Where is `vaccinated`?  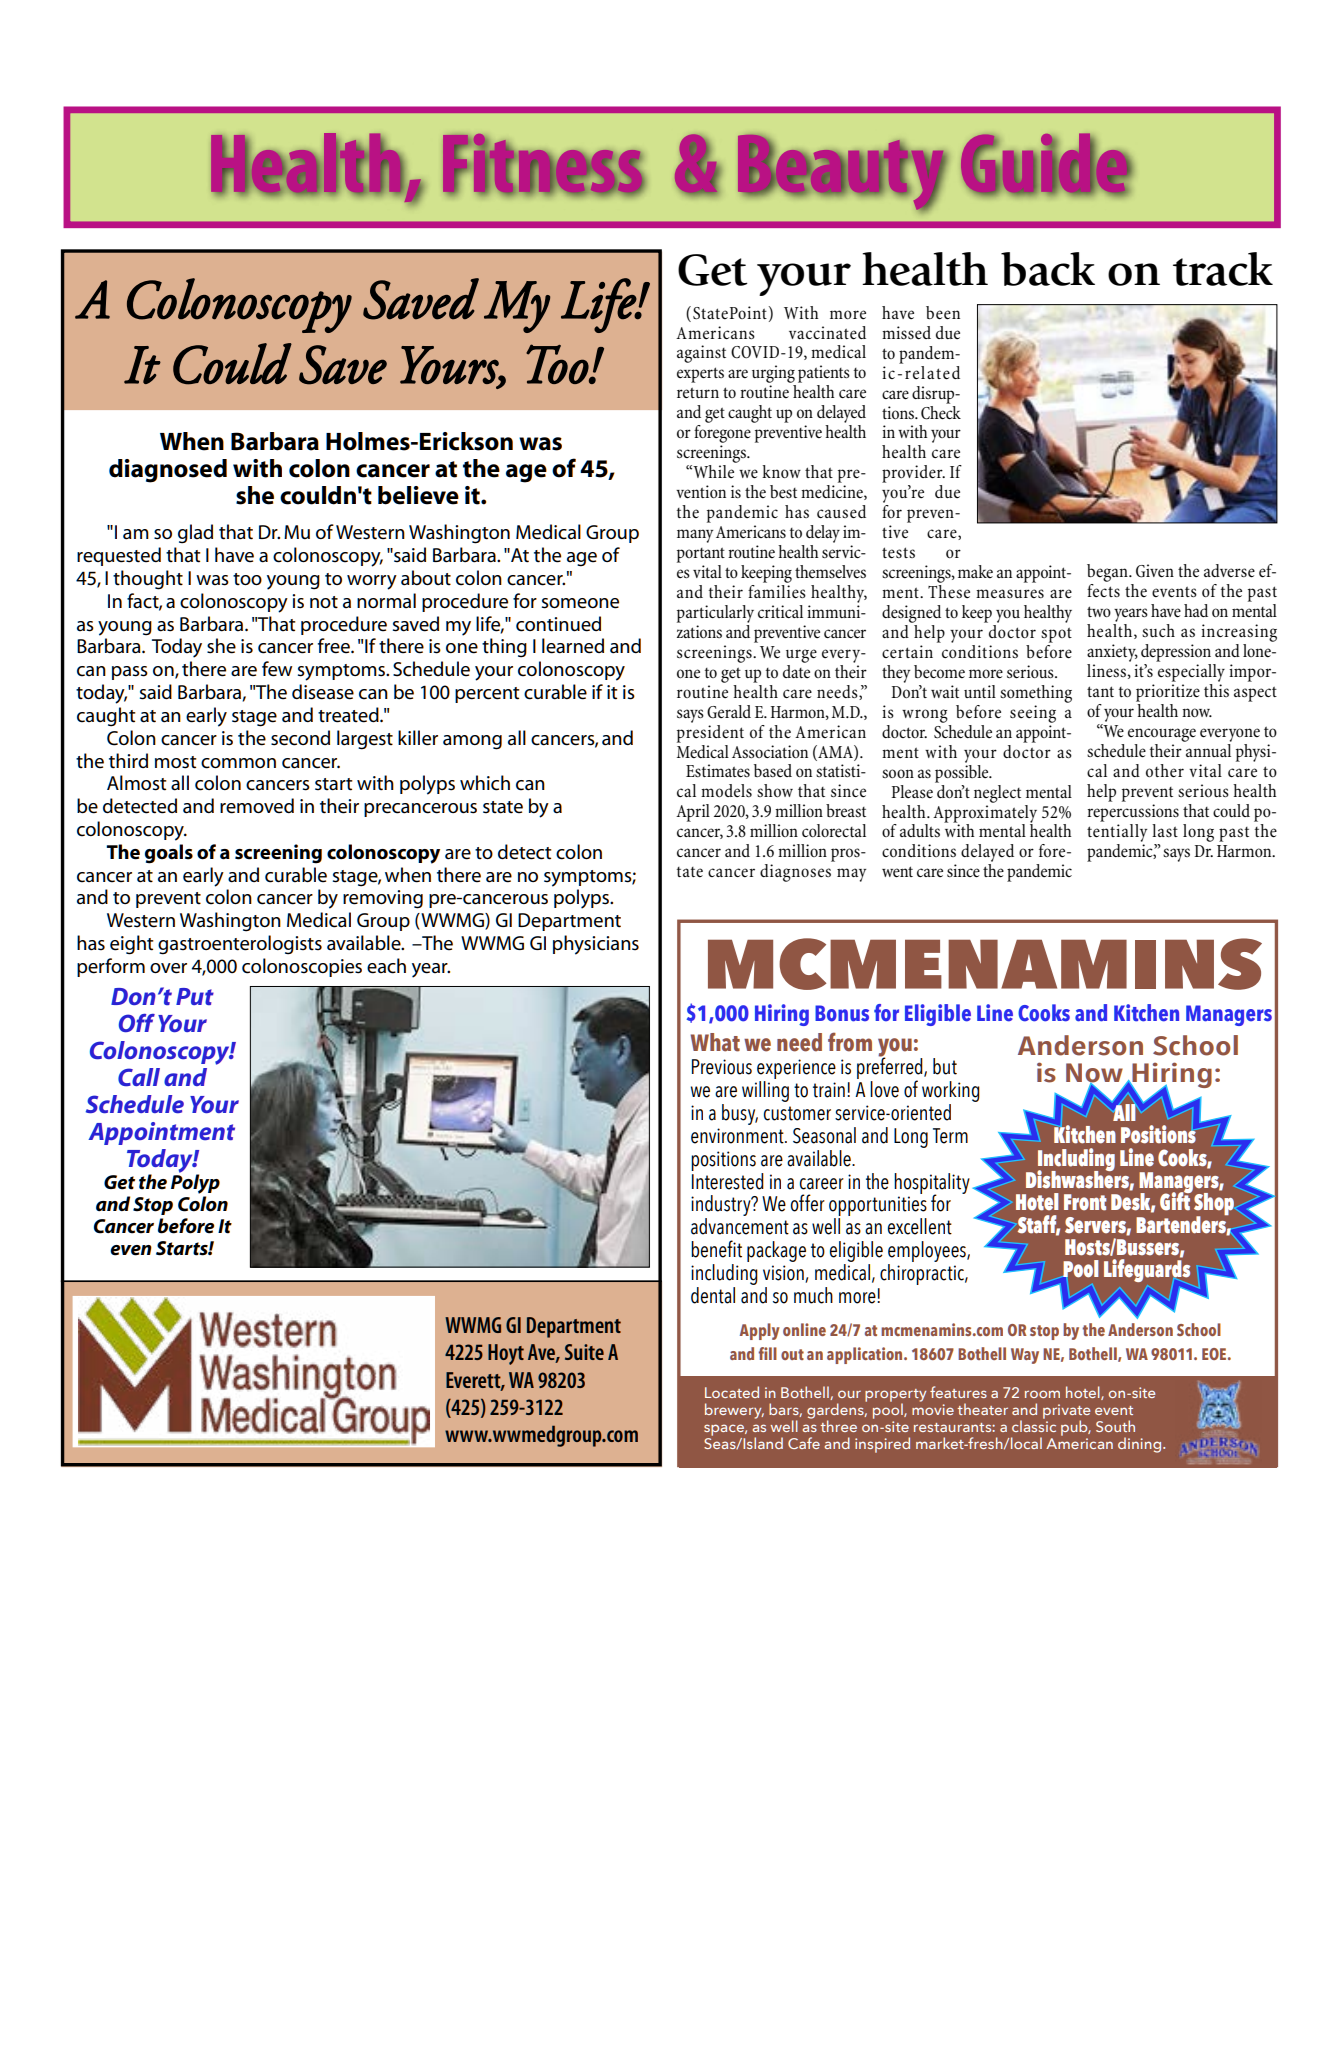 vaccinated is located at coordinates (827, 333).
